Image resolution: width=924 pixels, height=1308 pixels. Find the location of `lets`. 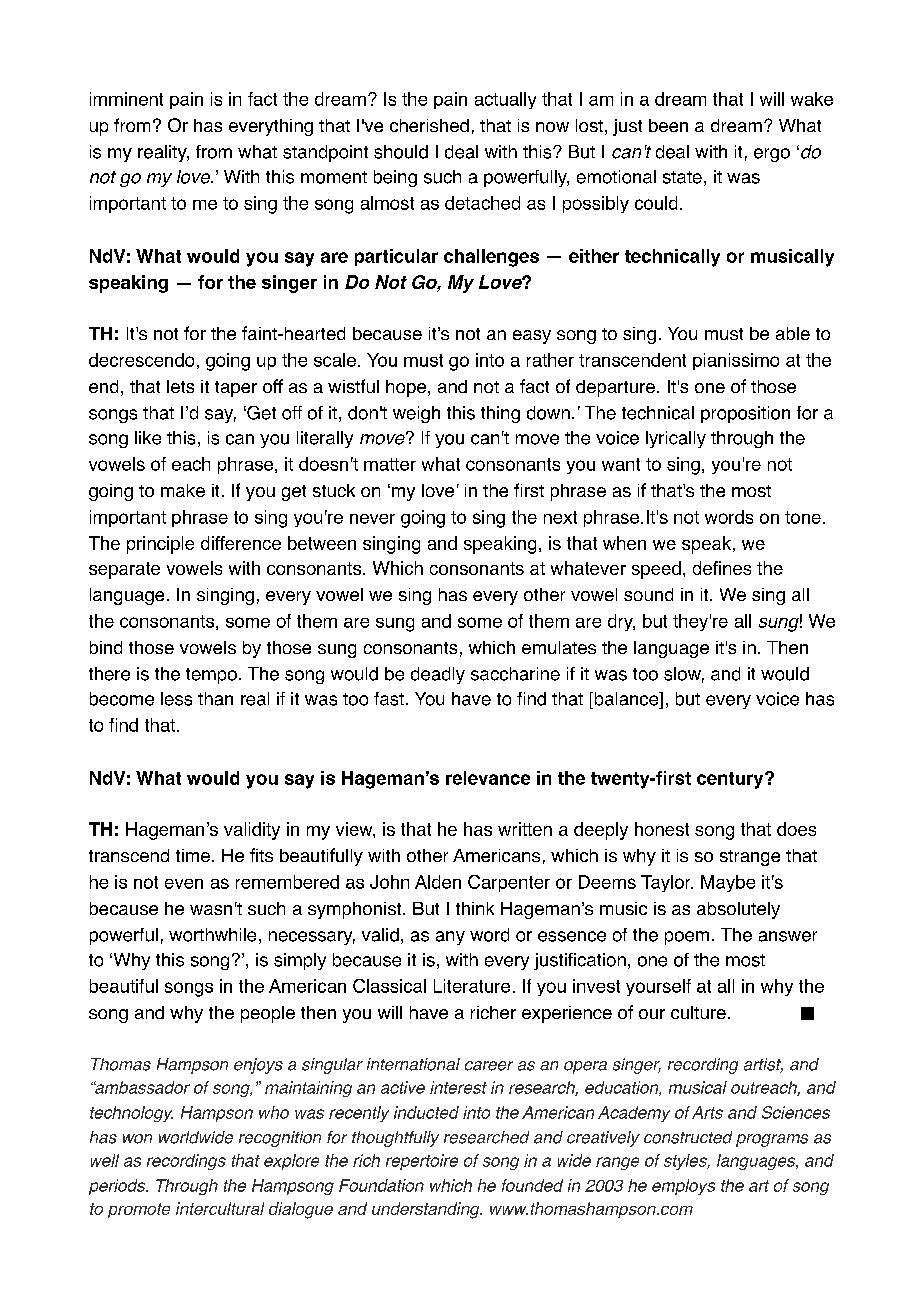

lets is located at coordinates (180, 386).
